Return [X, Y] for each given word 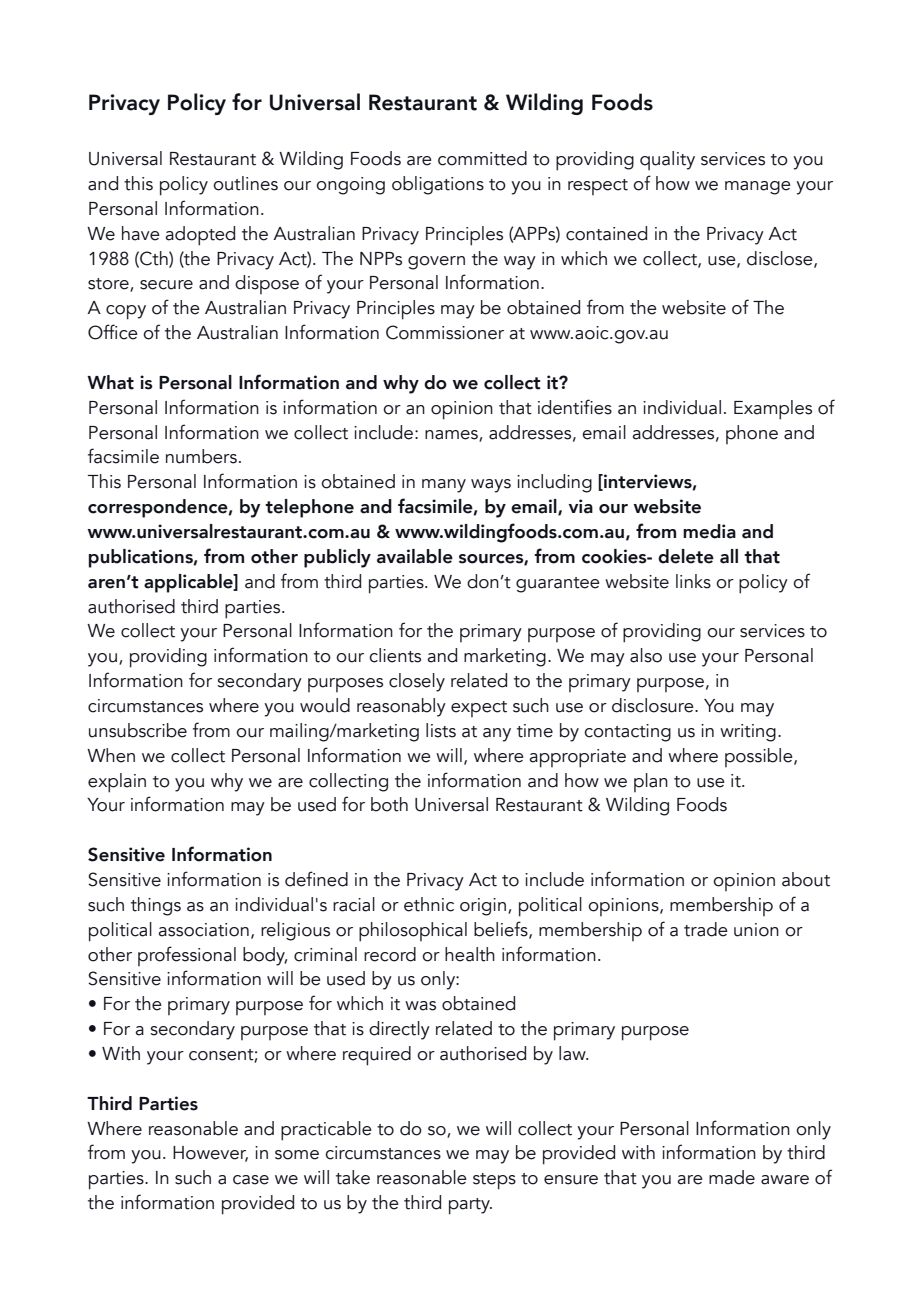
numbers [201, 456]
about [806, 879]
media [709, 531]
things [156, 906]
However [210, 1154]
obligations [438, 185]
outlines [245, 183]
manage [758, 188]
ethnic [429, 904]
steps [494, 1181]
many [444, 486]
